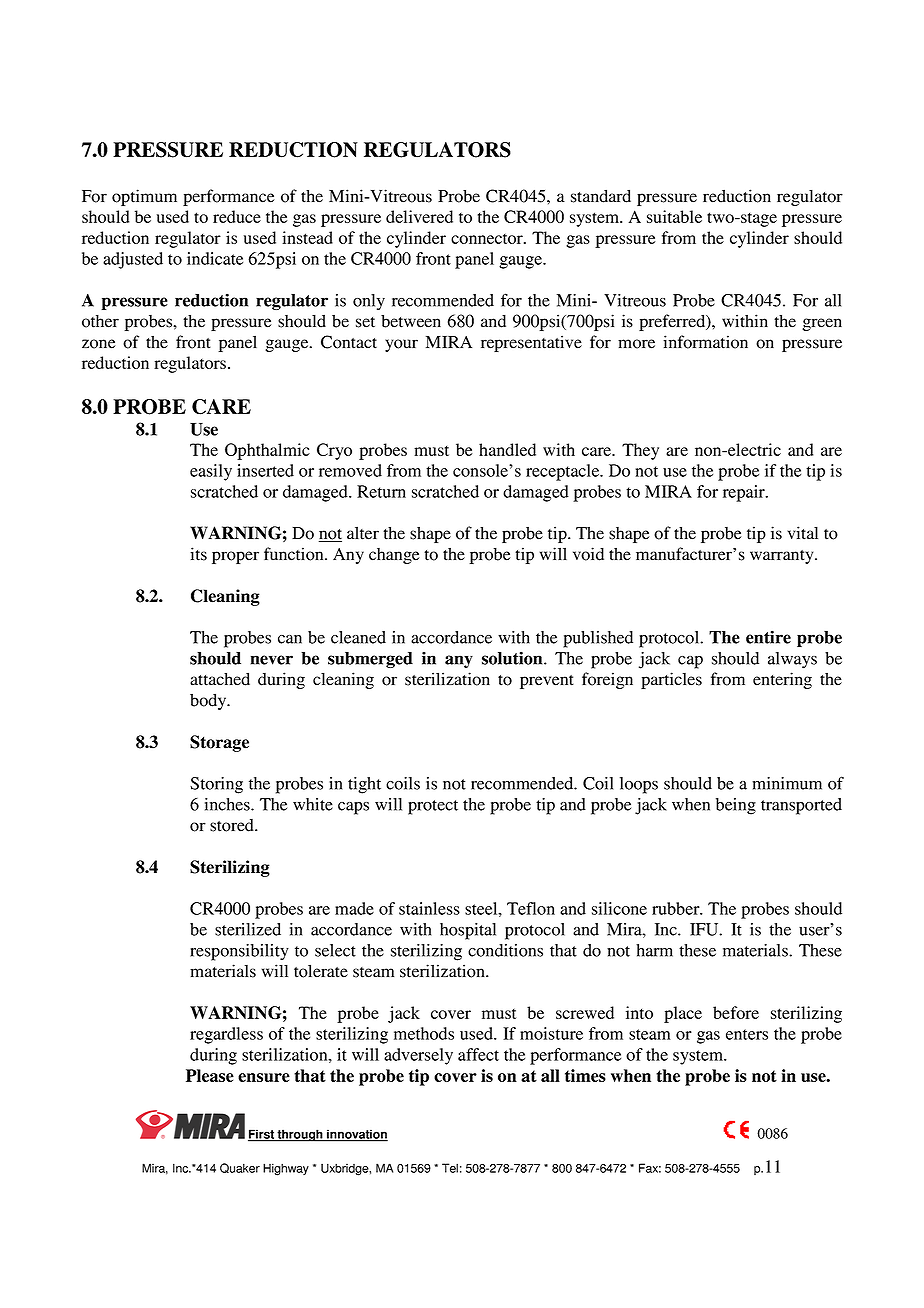 The image size is (924, 1308). I want to click on suitable, so click(674, 216).
